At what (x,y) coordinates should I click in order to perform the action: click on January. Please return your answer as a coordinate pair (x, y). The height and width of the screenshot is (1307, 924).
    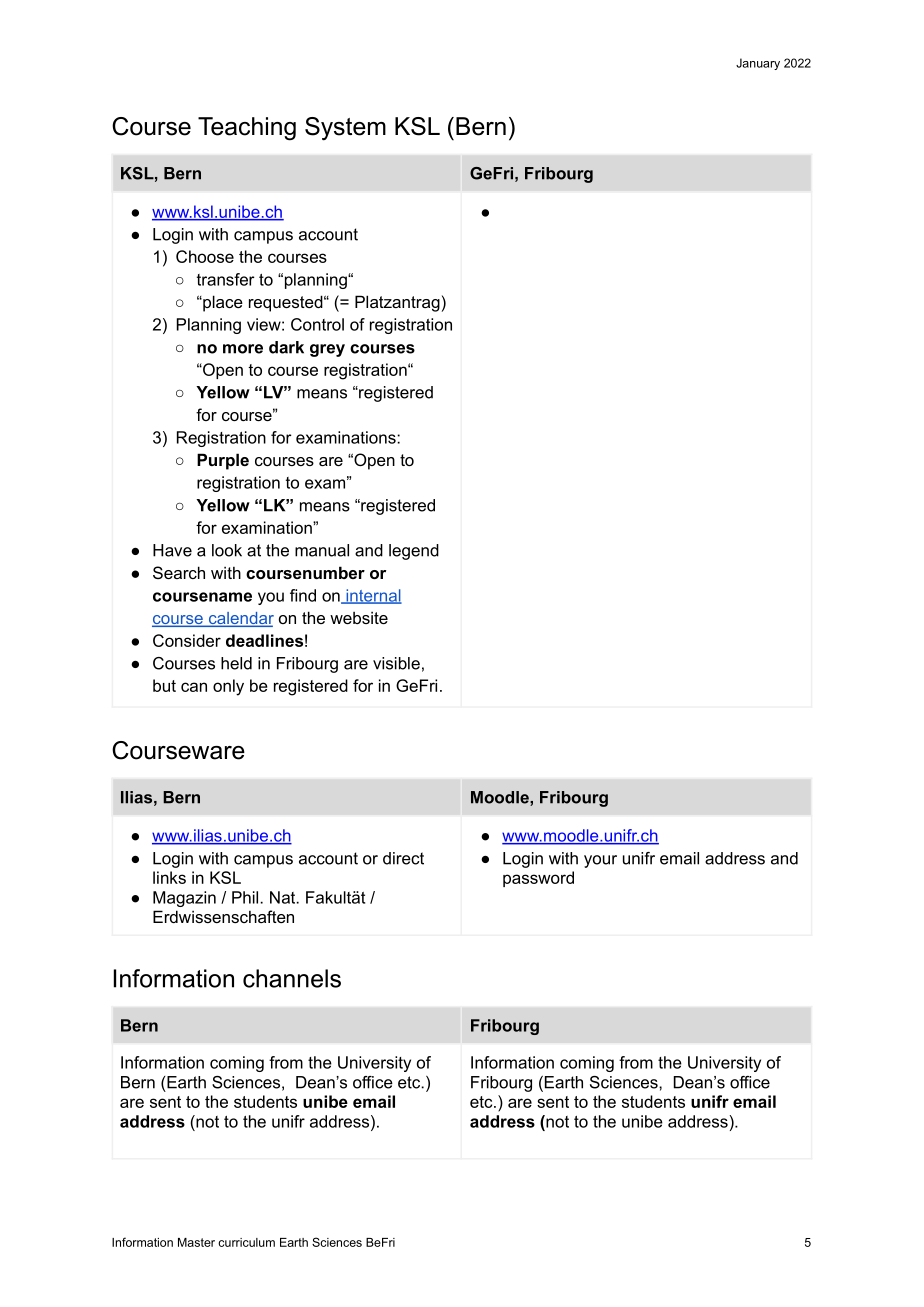
    Looking at the image, I should click on (758, 64).
